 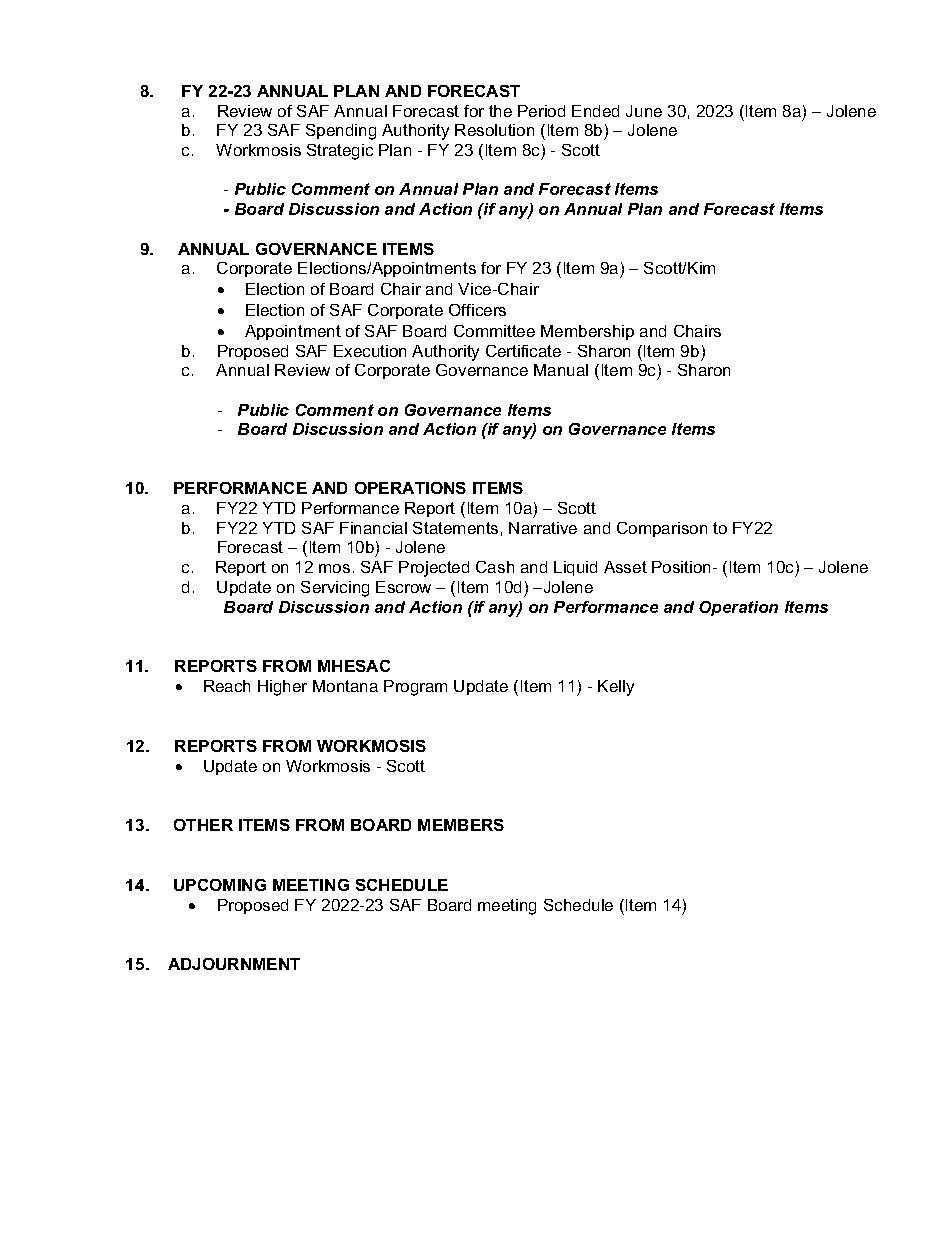 I want to click on Ended, so click(x=595, y=111).
